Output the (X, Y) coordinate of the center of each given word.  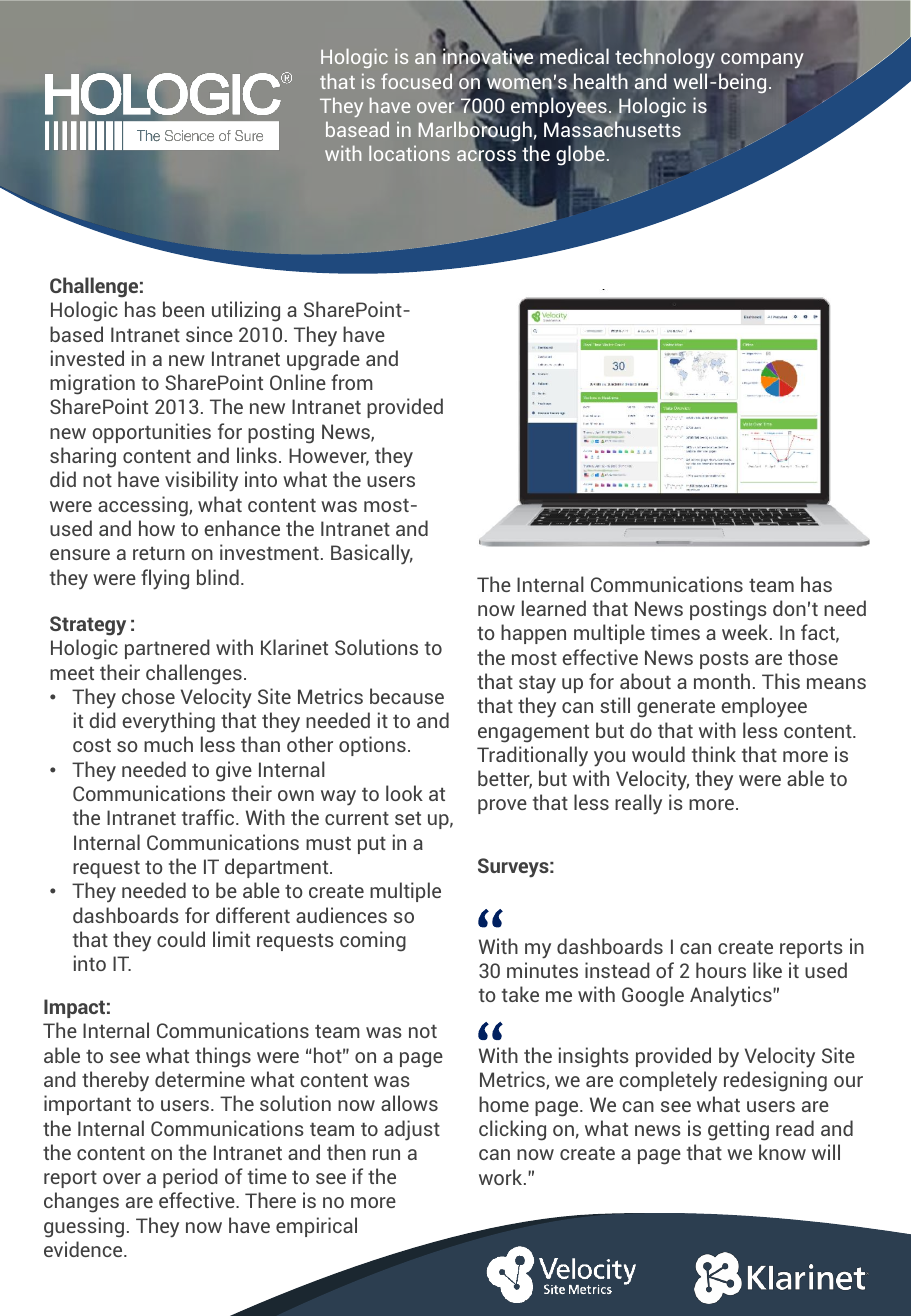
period (190, 1178)
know (782, 1152)
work (502, 1177)
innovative (488, 57)
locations (409, 153)
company (762, 60)
